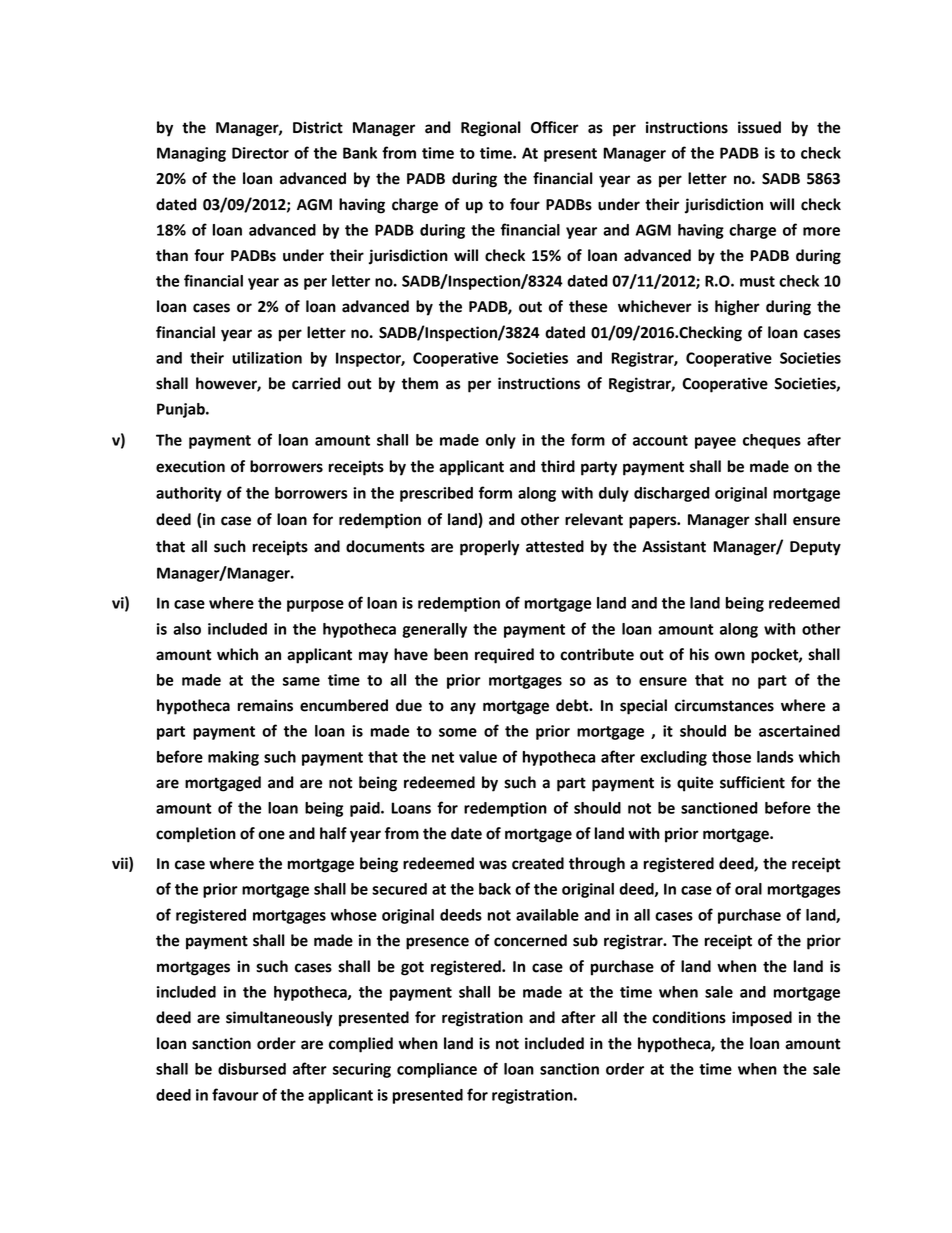  What do you see at coordinates (772, 441) in the screenshot?
I see `cheques` at bounding box center [772, 441].
